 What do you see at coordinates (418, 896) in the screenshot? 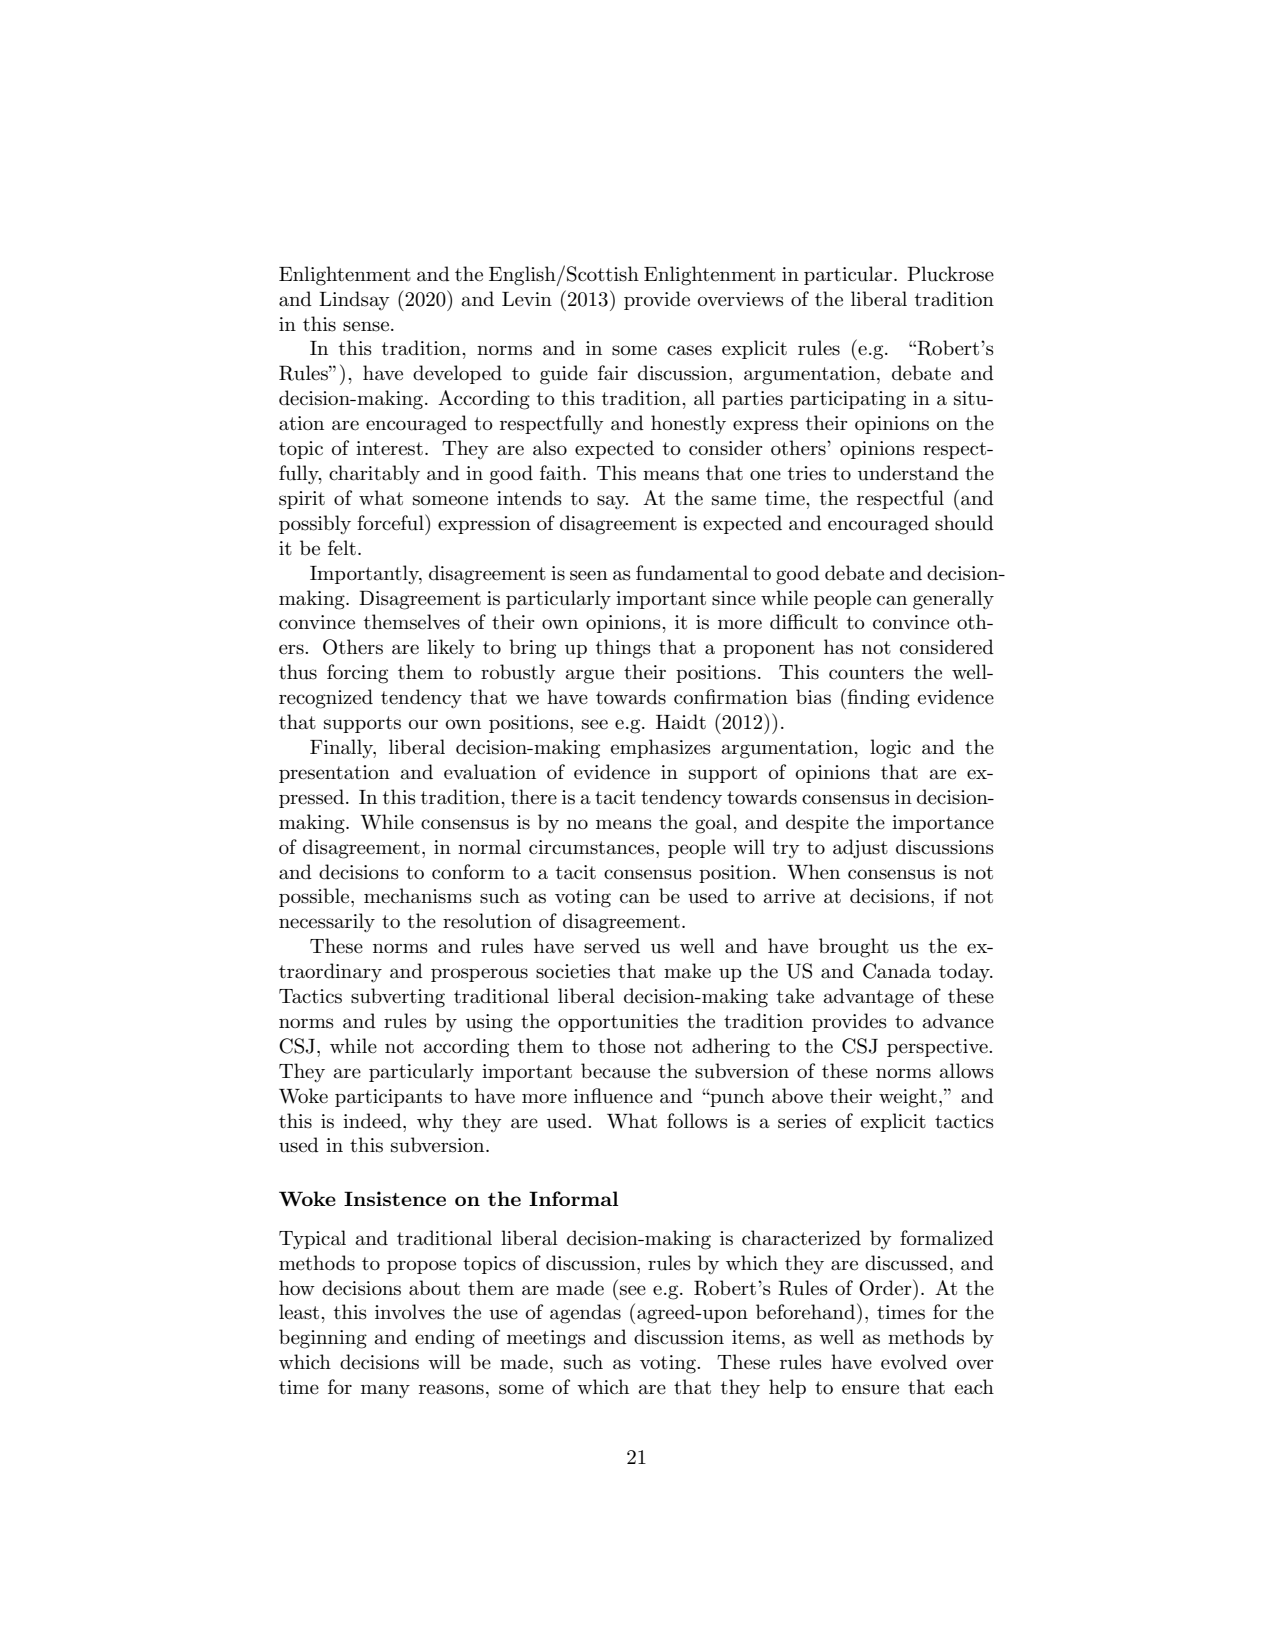
I see `mechanisms` at bounding box center [418, 896].
